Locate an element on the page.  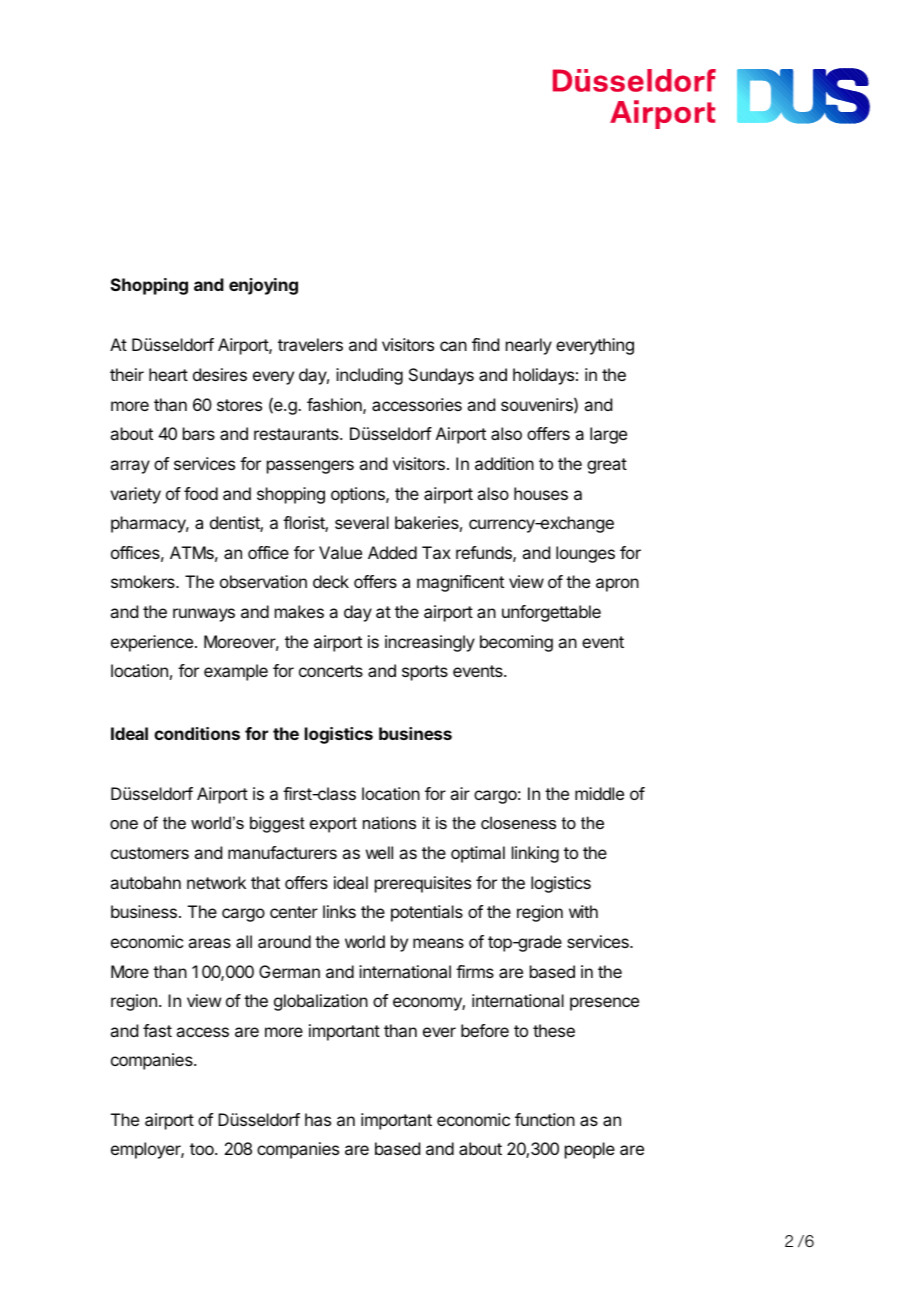
linking is located at coordinates (535, 854).
